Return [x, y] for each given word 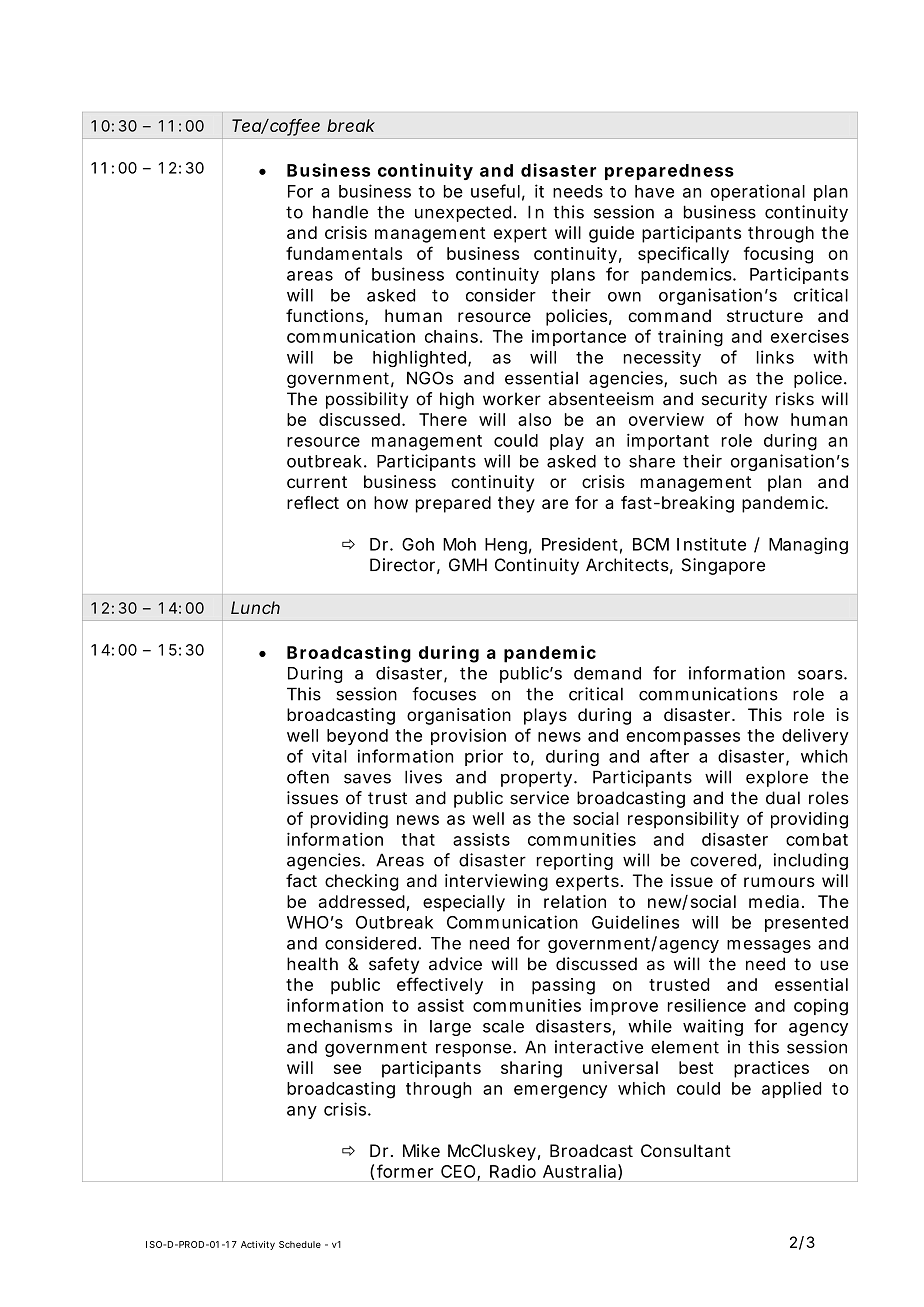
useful [495, 191]
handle [340, 212]
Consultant [686, 1150]
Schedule [300, 1244]
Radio [513, 1171]
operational [758, 192]
